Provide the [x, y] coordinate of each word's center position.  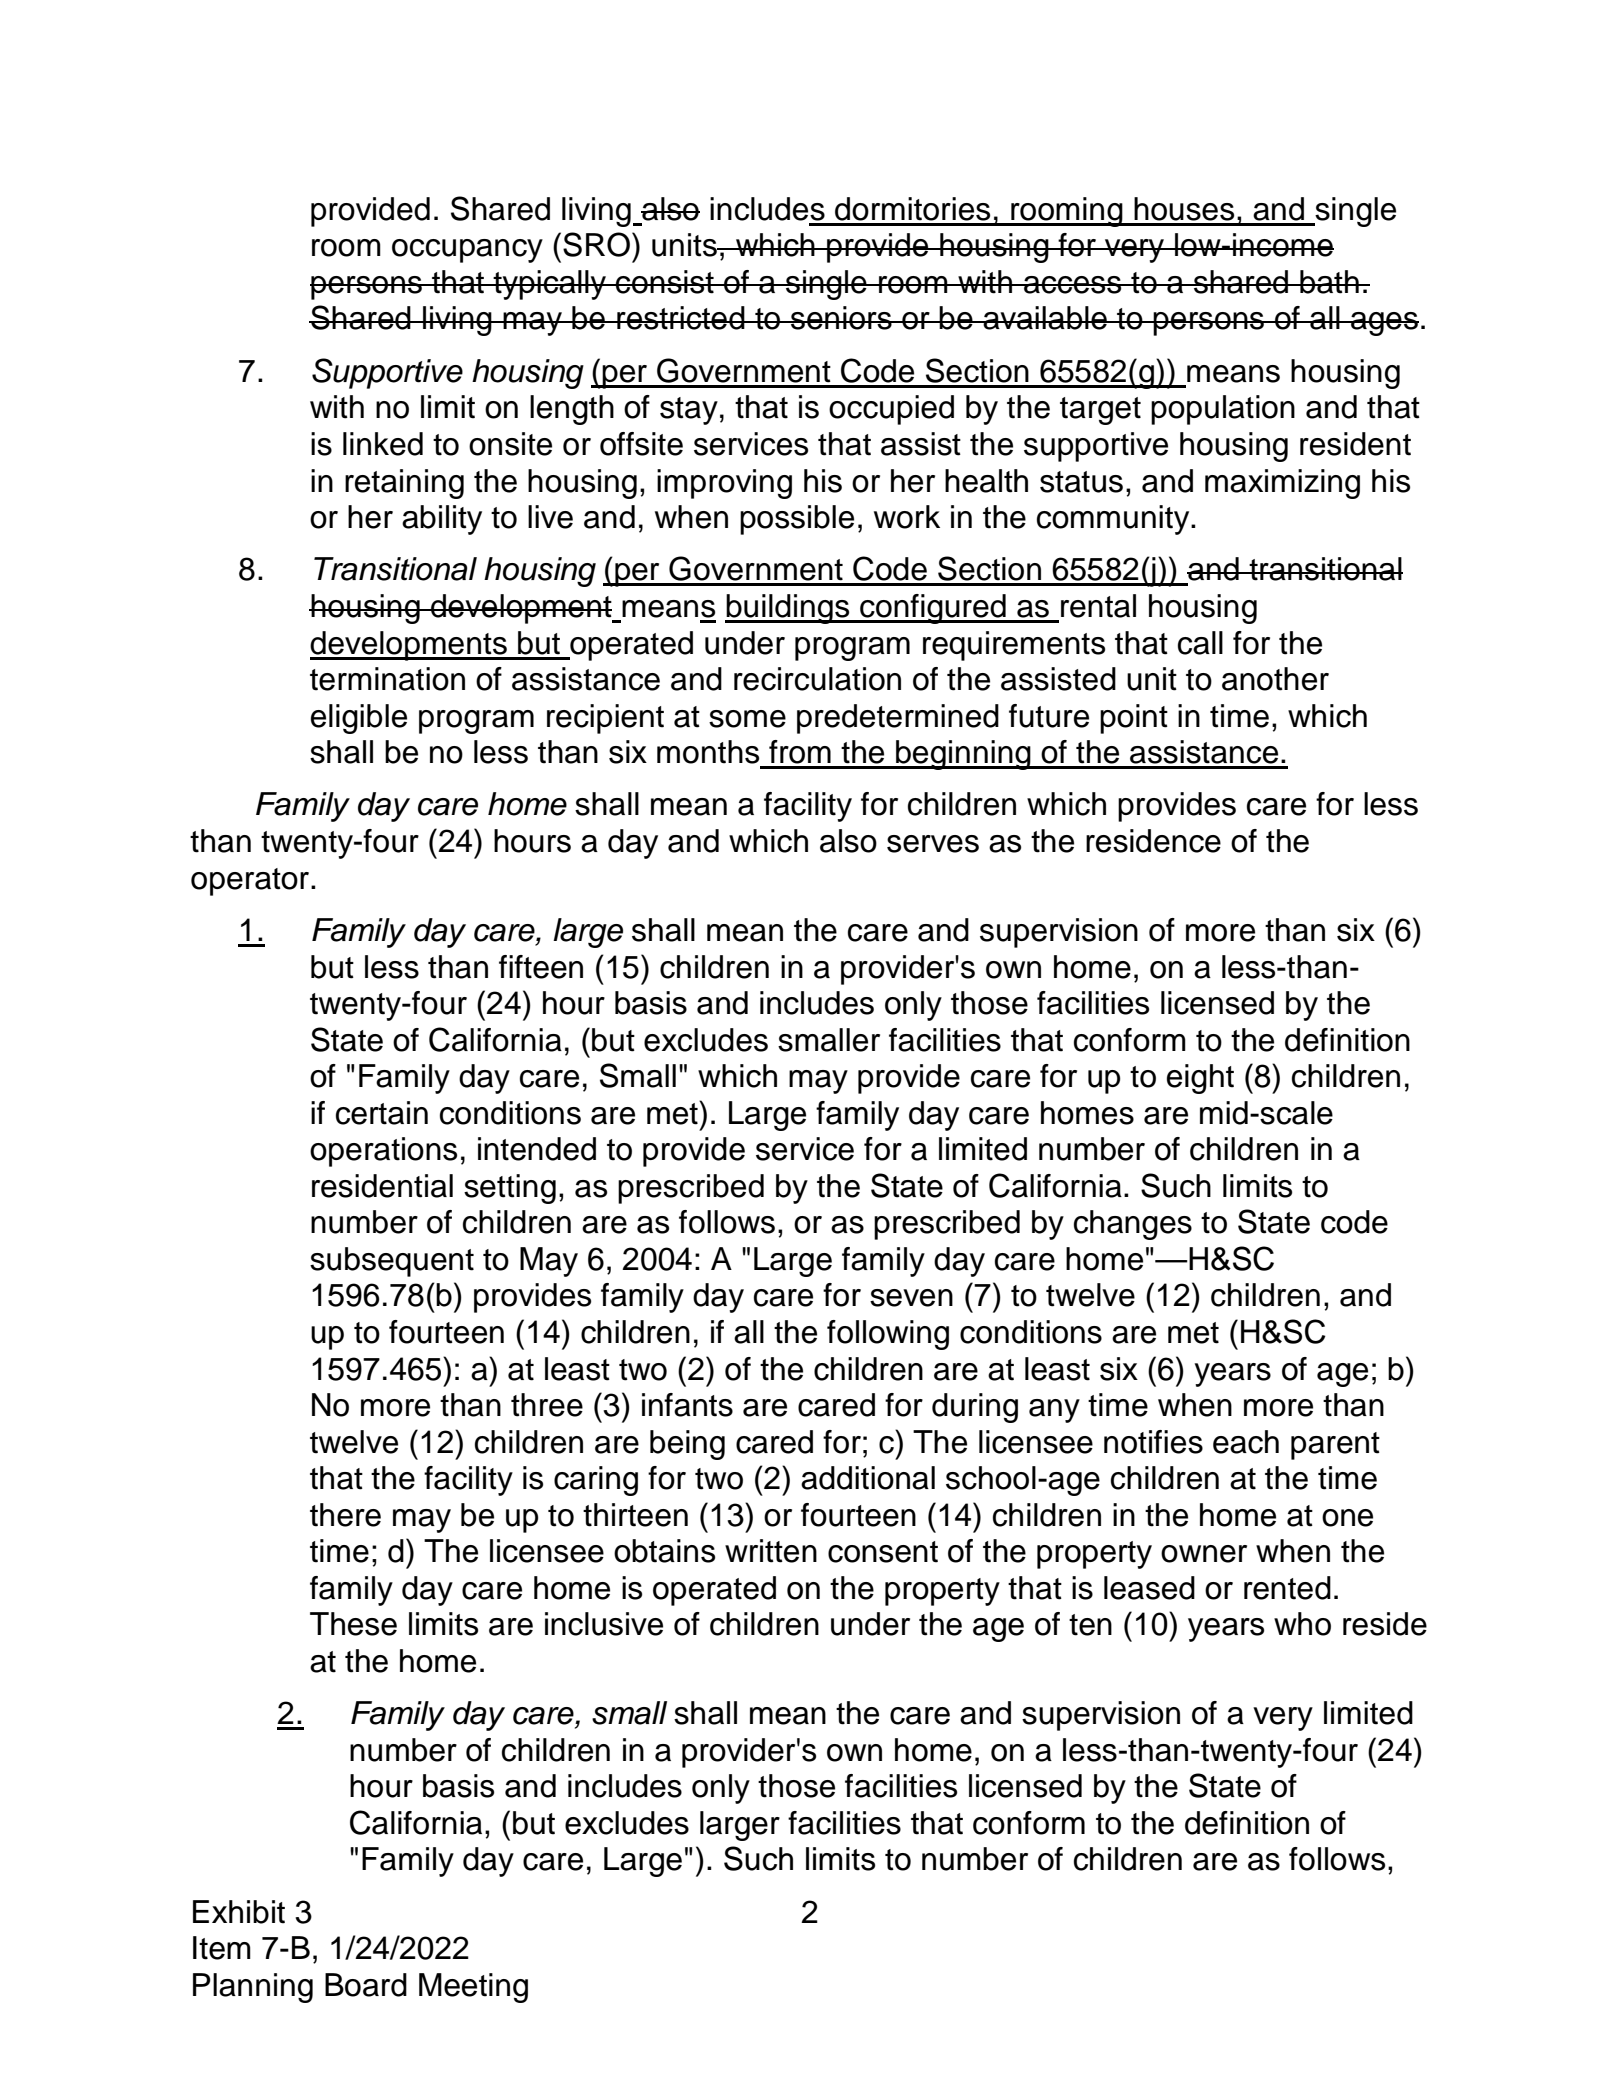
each [1246, 1442]
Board [366, 1985]
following [888, 1335]
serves [933, 844]
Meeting [473, 1988]
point [1134, 719]
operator [251, 882]
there [345, 1515]
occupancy [467, 251]
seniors [841, 318]
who [1302, 1624]
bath [1329, 282]
